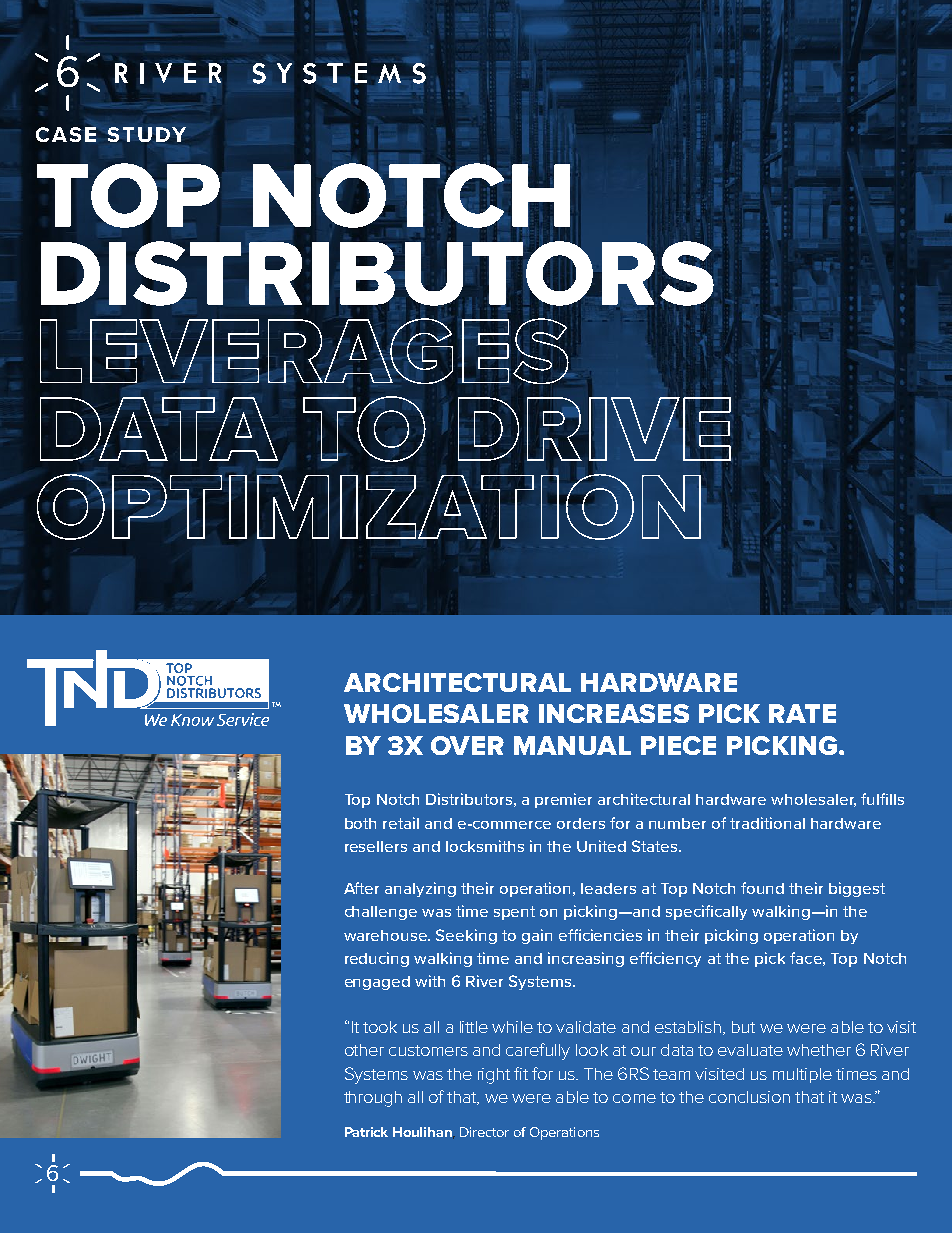  What do you see at coordinates (614, 713) in the image?
I see `INCREASES` at bounding box center [614, 713].
